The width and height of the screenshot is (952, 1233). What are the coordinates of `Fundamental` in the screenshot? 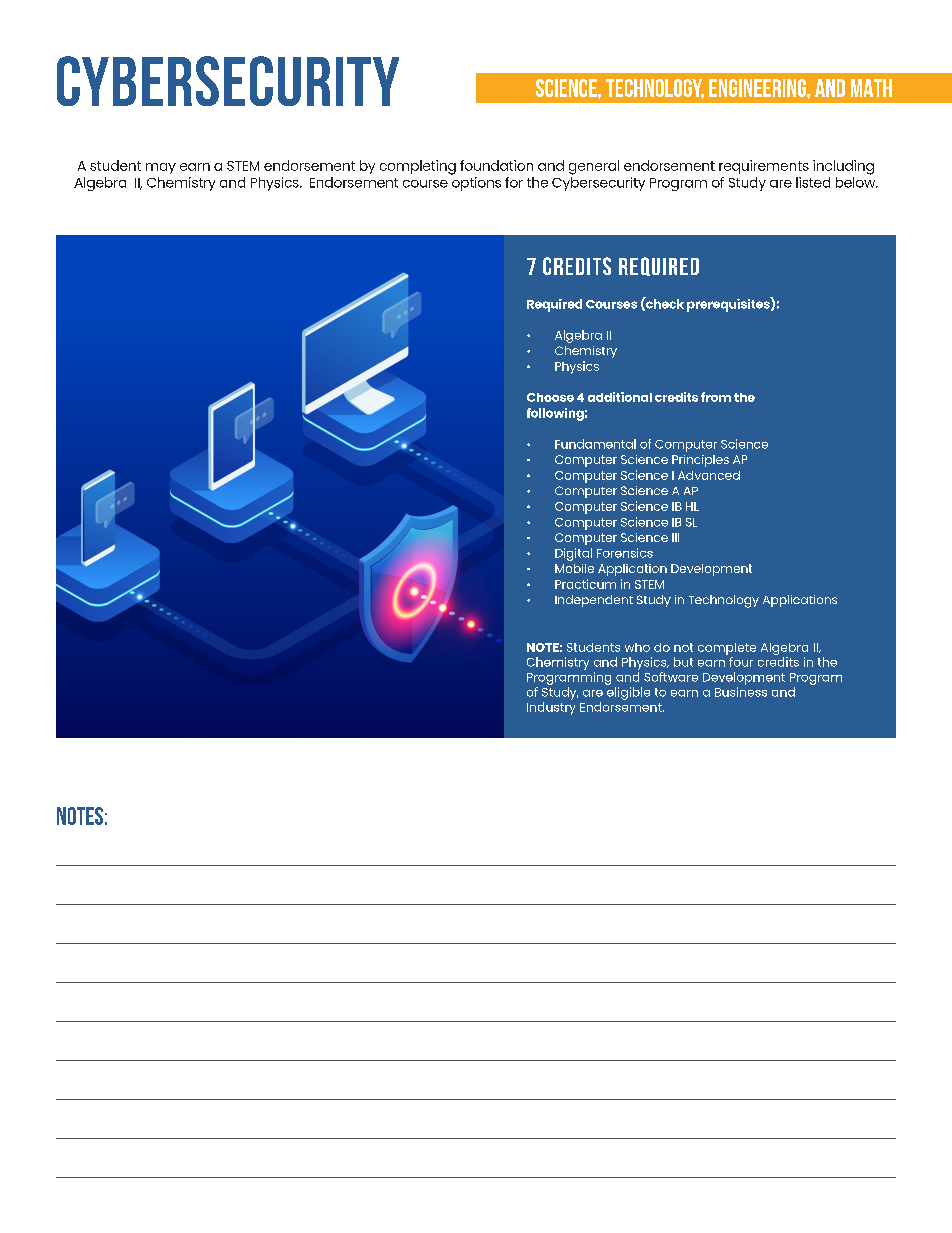 It's located at (595, 444).
